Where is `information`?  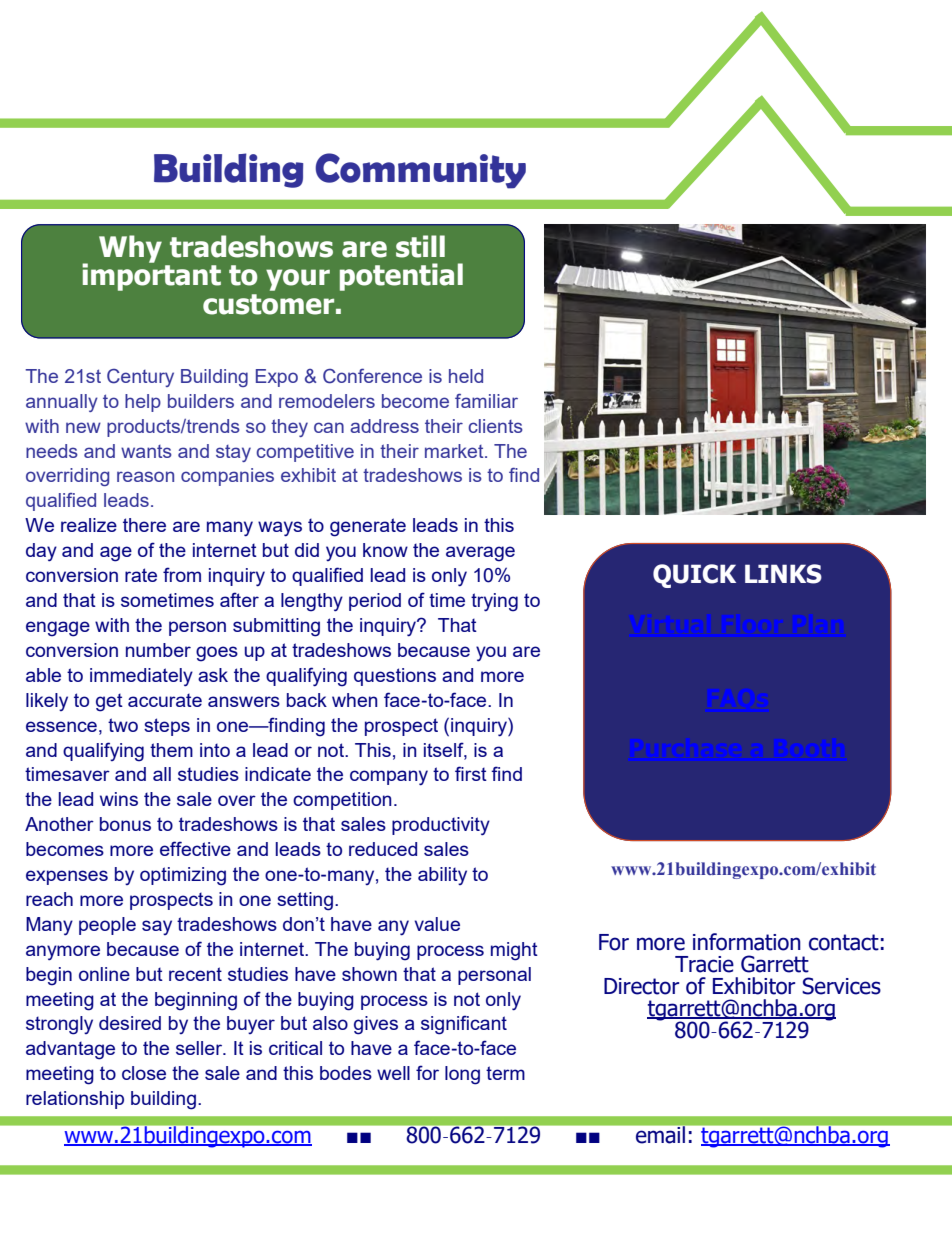
information is located at coordinates (747, 942).
